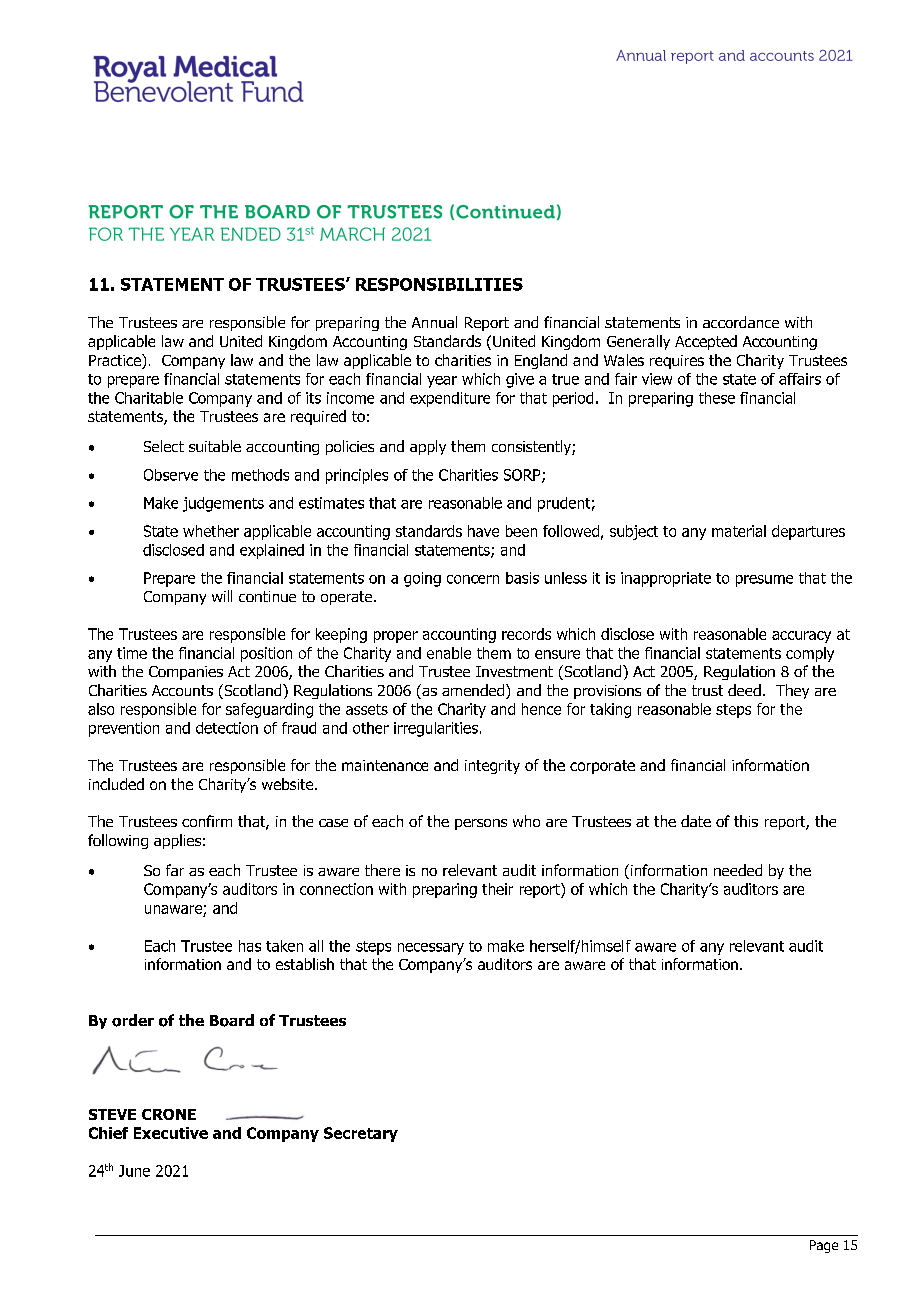  Describe the element at coordinates (434, 322) in the page. I see `Annual` at that location.
